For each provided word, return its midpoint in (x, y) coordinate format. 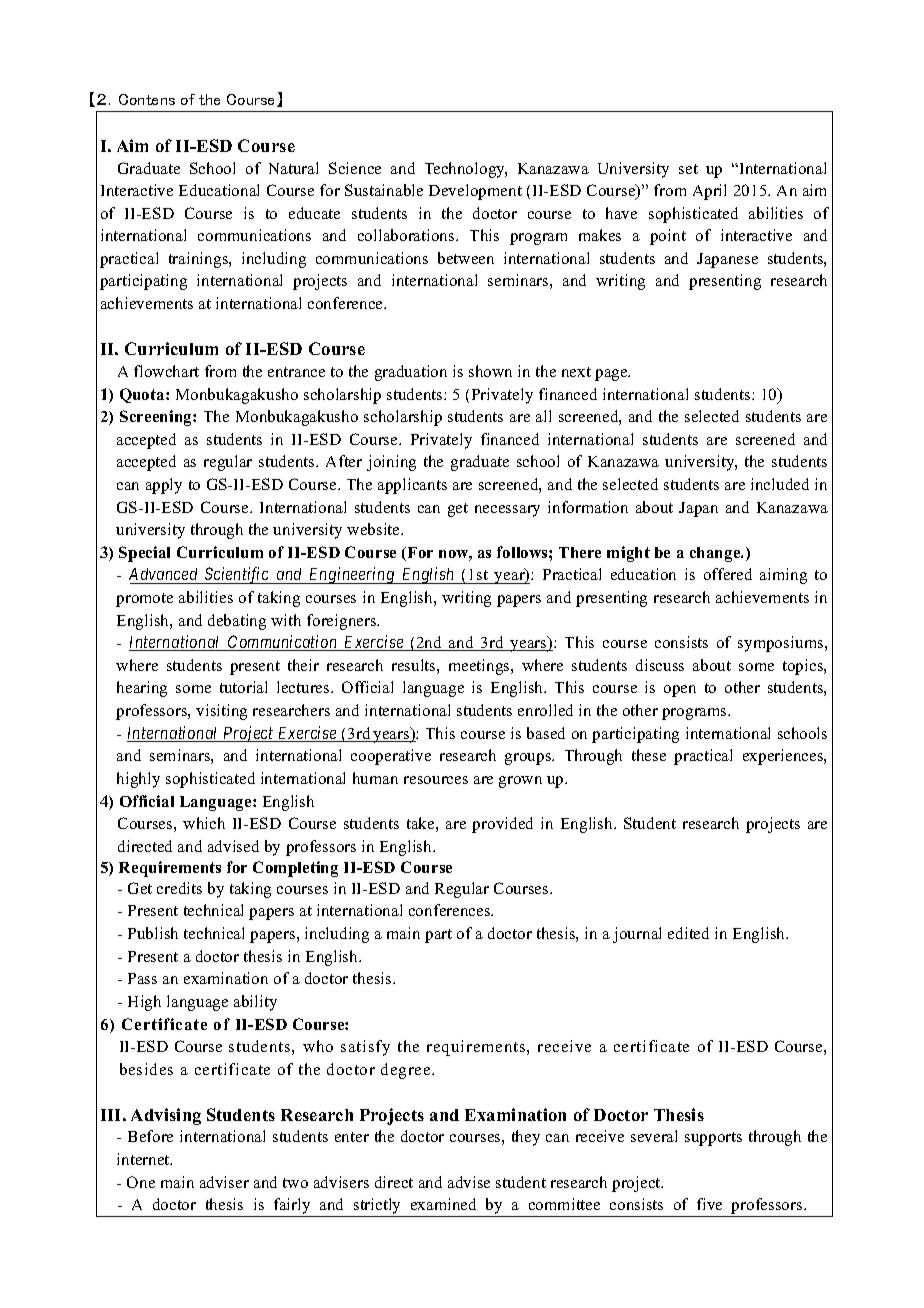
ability (255, 1003)
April (709, 192)
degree (407, 1071)
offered (728, 574)
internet (144, 1159)
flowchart (166, 371)
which (204, 823)
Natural (293, 168)
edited (688, 933)
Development (475, 192)
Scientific (237, 575)
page (612, 375)
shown (490, 371)
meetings (480, 667)
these (649, 755)
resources (436, 780)
